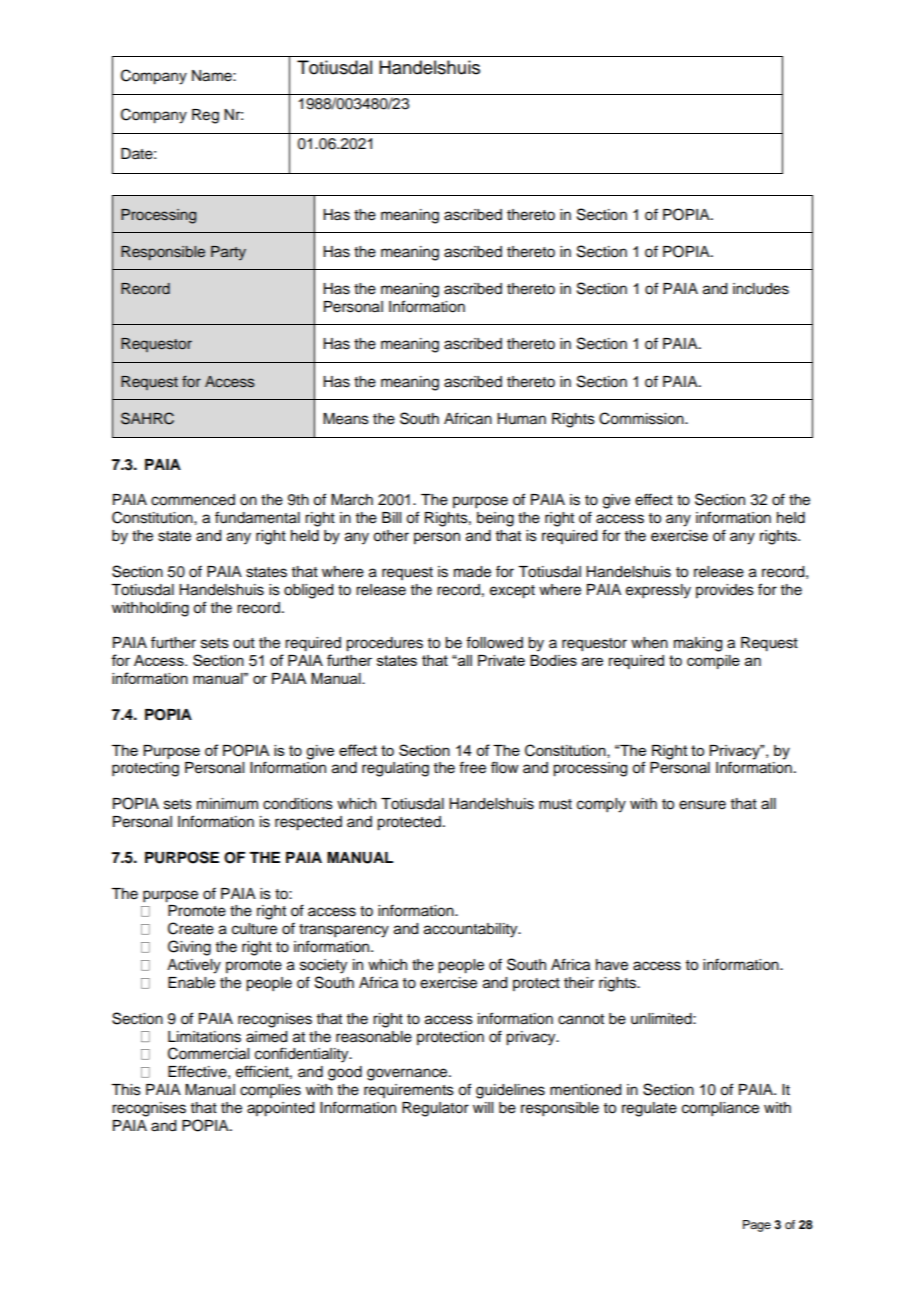 The height and width of the document is (1308, 924). I want to click on free, so click(472, 767).
